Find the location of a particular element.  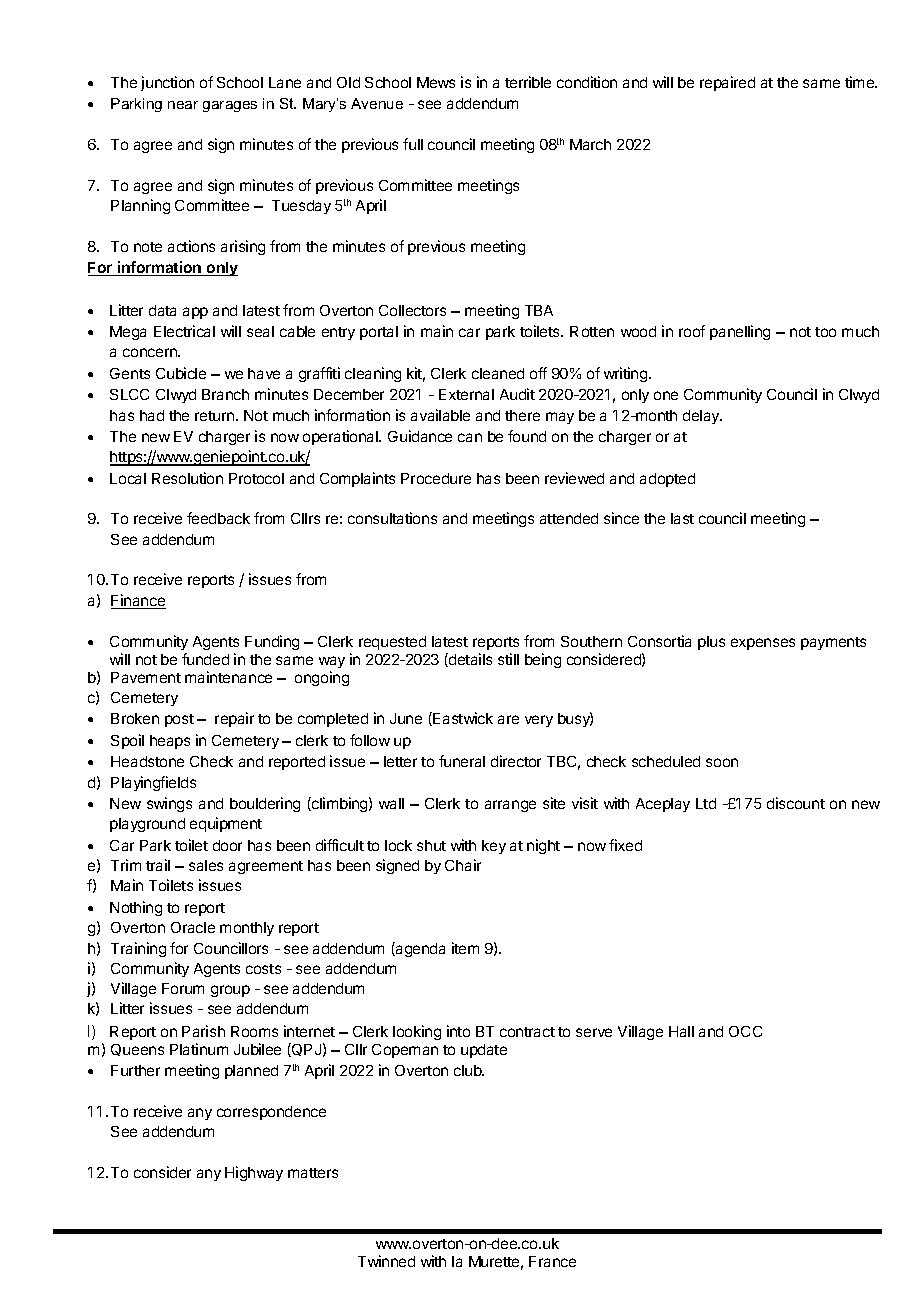

key is located at coordinates (494, 847).
